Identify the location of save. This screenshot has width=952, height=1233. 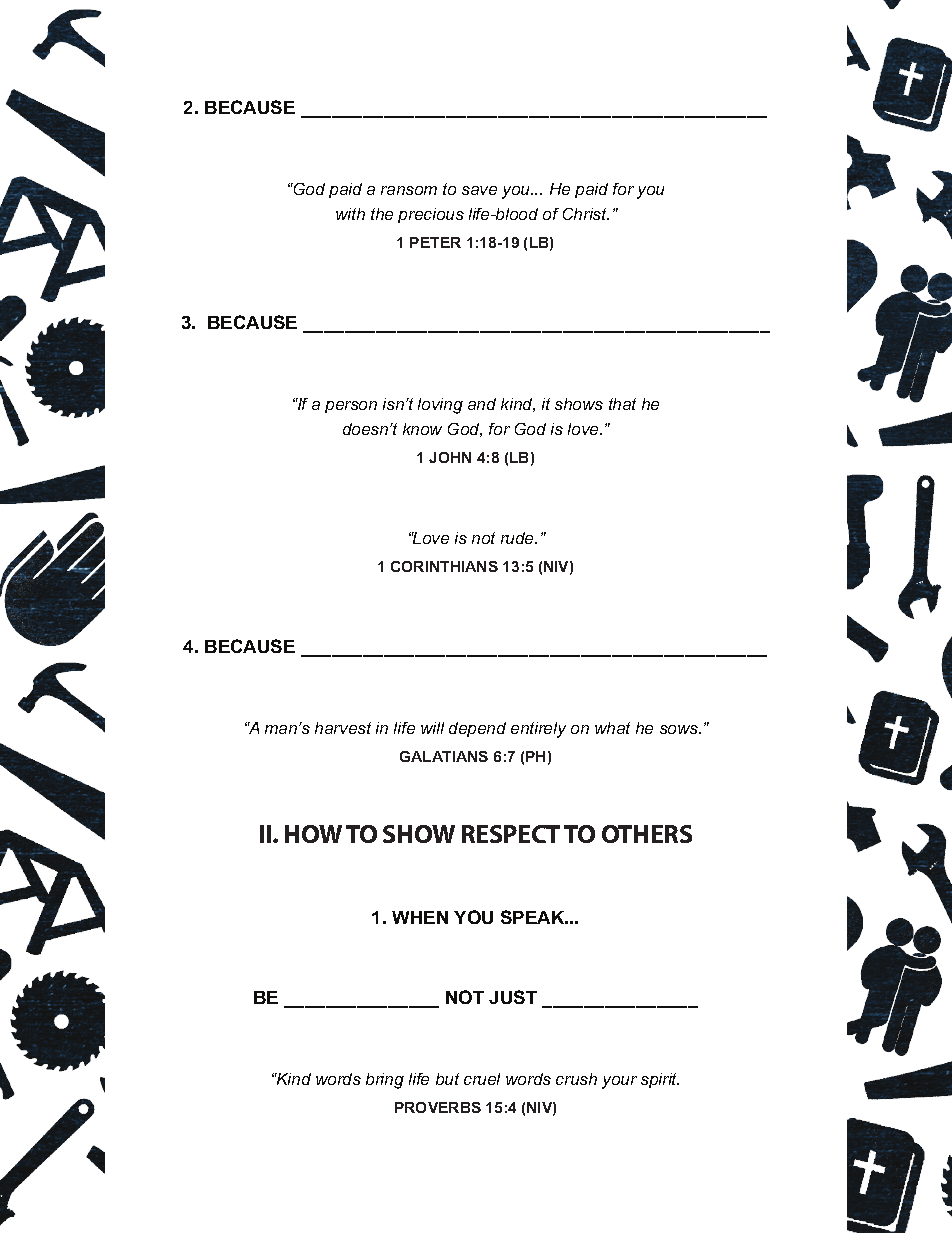
(479, 190).
